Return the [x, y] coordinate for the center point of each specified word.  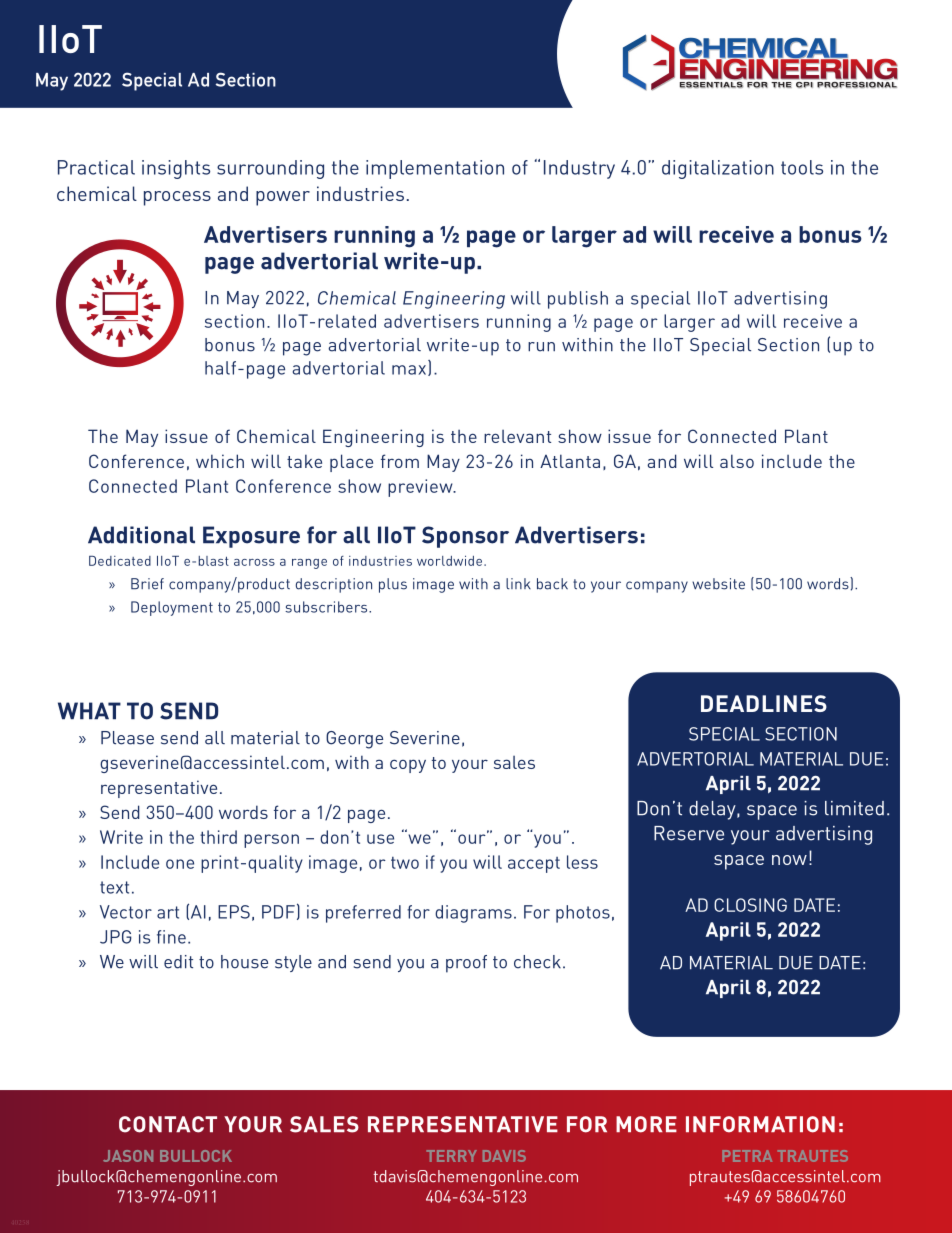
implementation [435, 169]
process [177, 198]
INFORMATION [760, 1124]
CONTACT [168, 1124]
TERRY [451, 1156]
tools [802, 167]
